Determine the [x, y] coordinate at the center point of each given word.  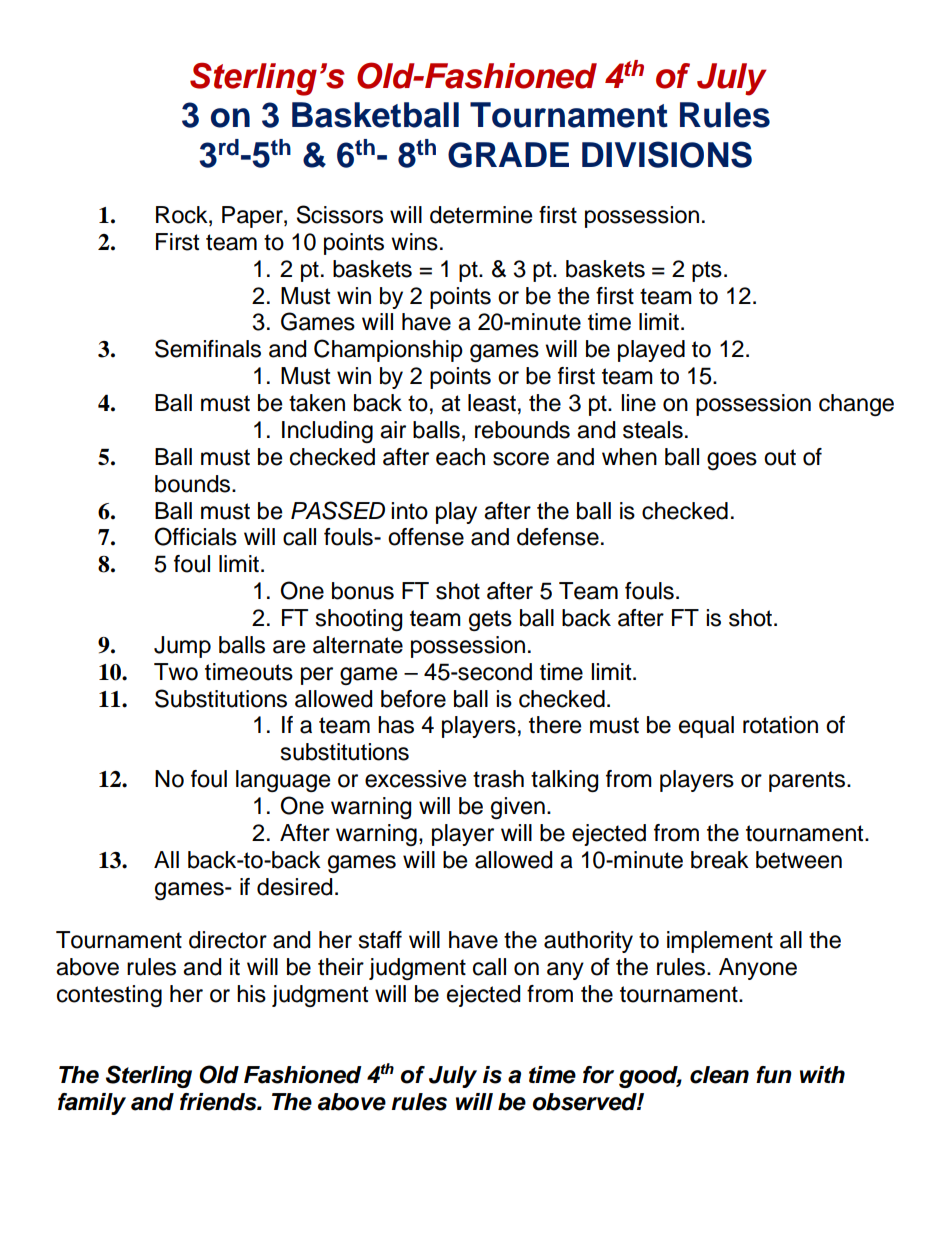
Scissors [340, 214]
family [92, 1104]
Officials [196, 536]
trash [498, 779]
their [341, 967]
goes [732, 461]
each [460, 457]
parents [808, 781]
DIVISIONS [667, 154]
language [283, 781]
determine [481, 215]
